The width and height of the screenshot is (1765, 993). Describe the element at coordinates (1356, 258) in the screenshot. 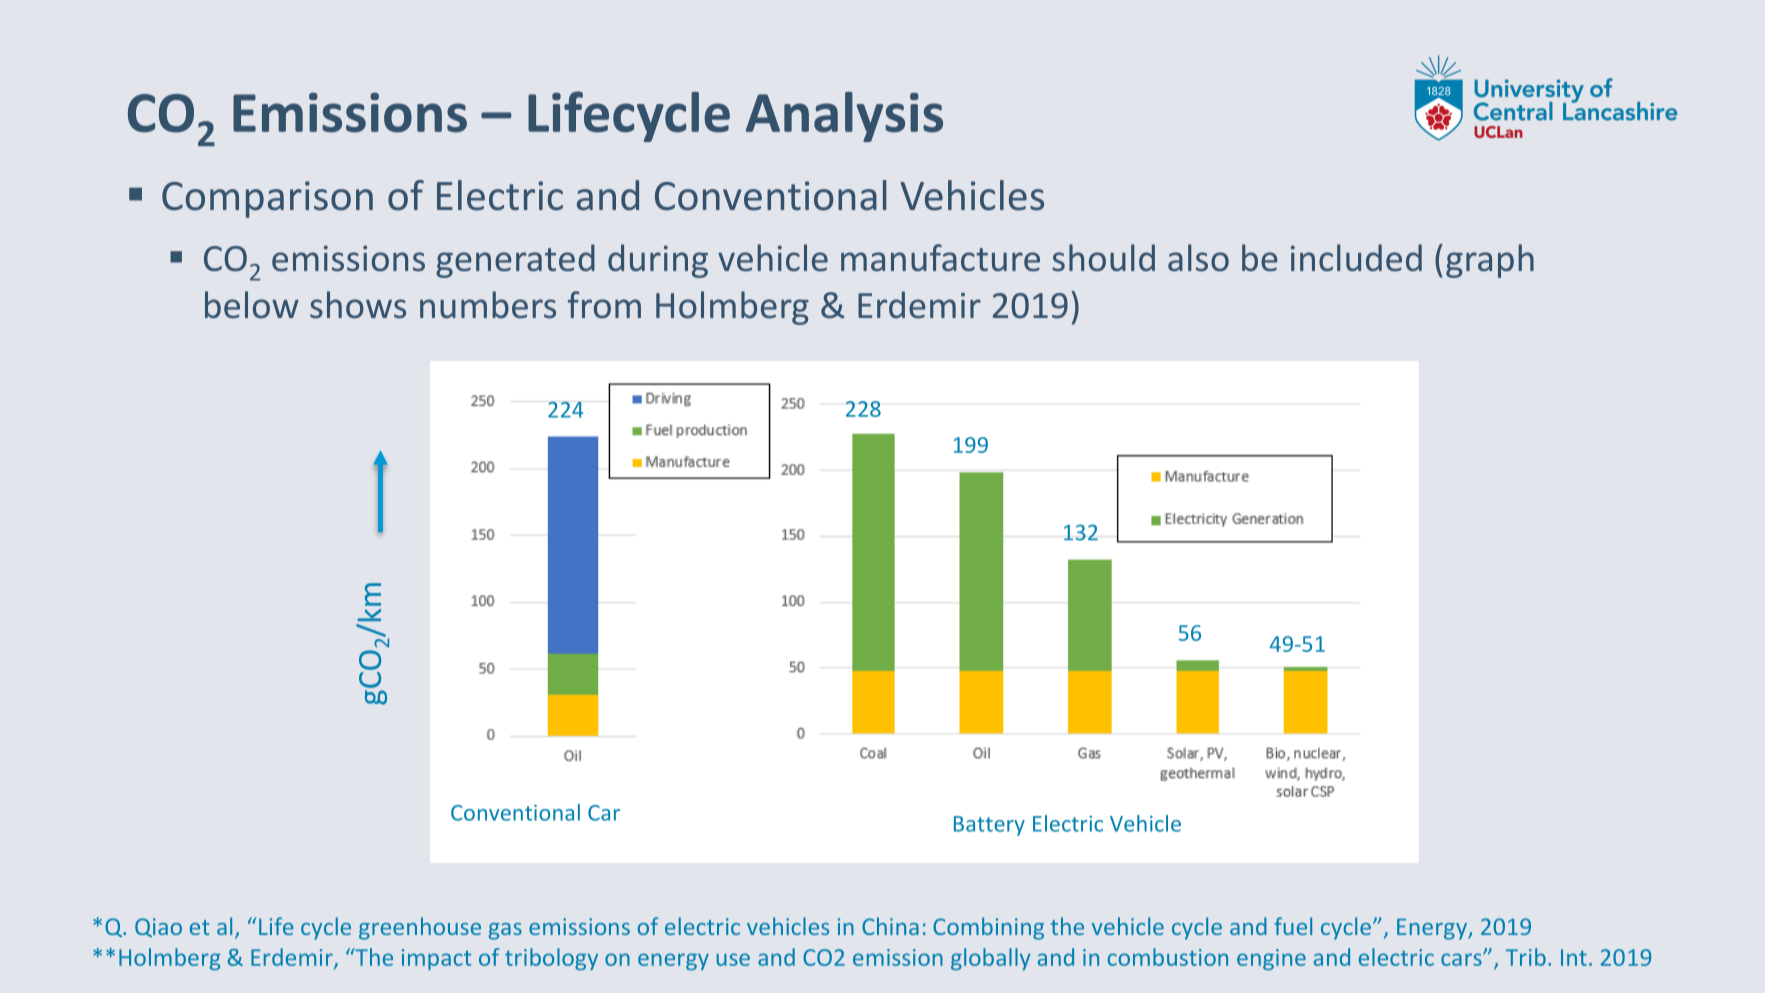

I see `included` at that location.
